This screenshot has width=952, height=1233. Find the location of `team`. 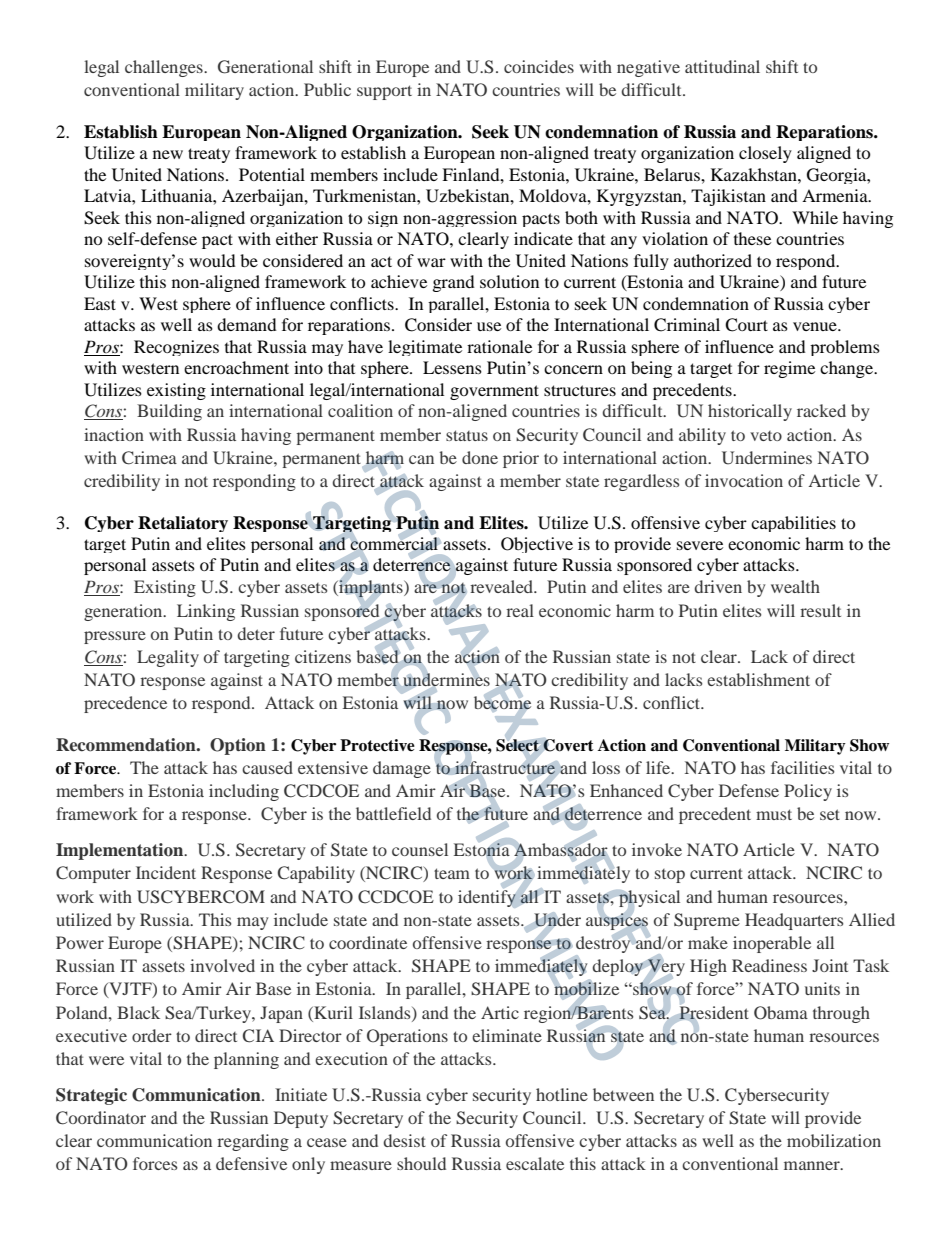

team is located at coordinates (452, 873).
